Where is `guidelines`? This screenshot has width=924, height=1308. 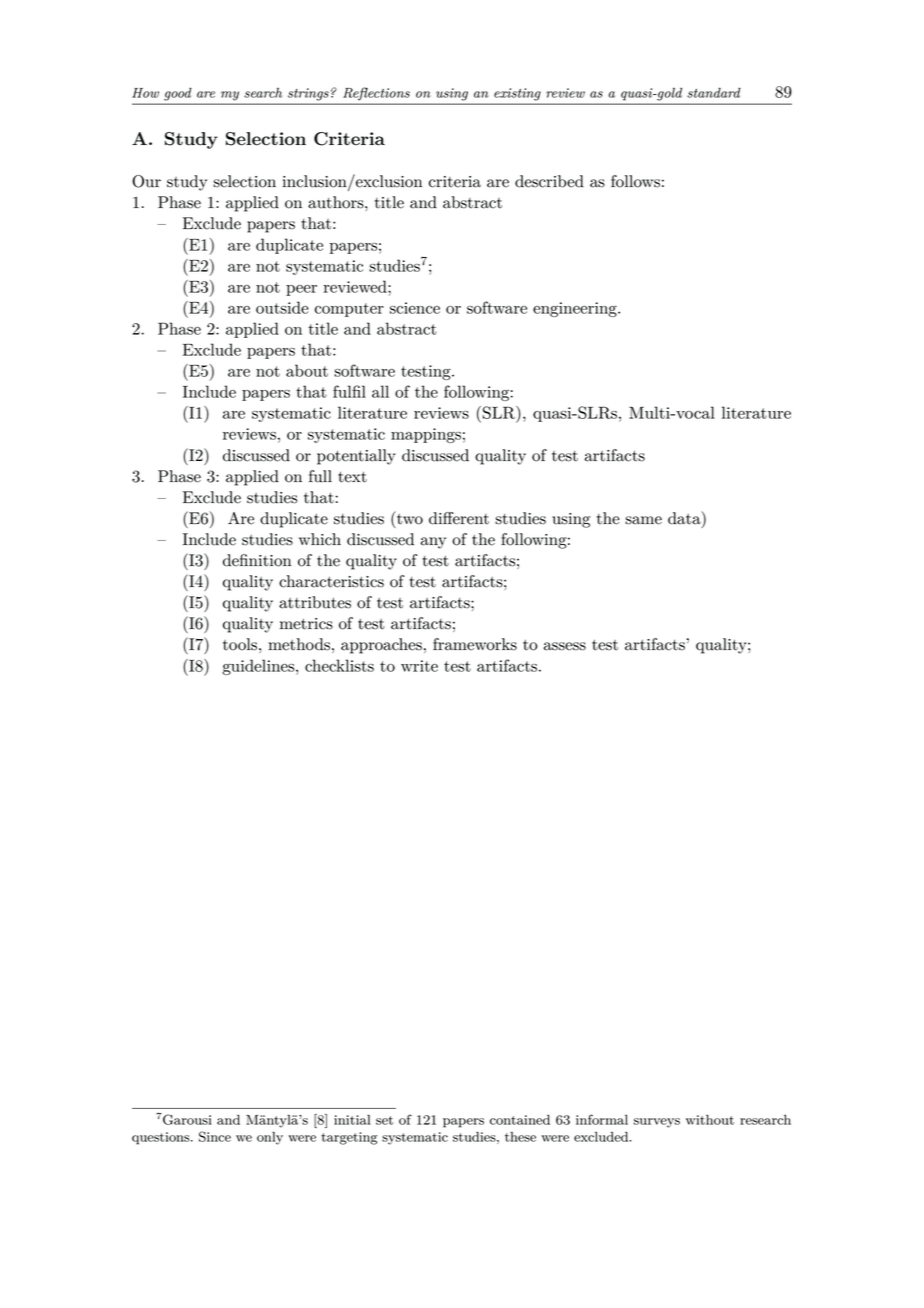 guidelines is located at coordinates (259, 667).
